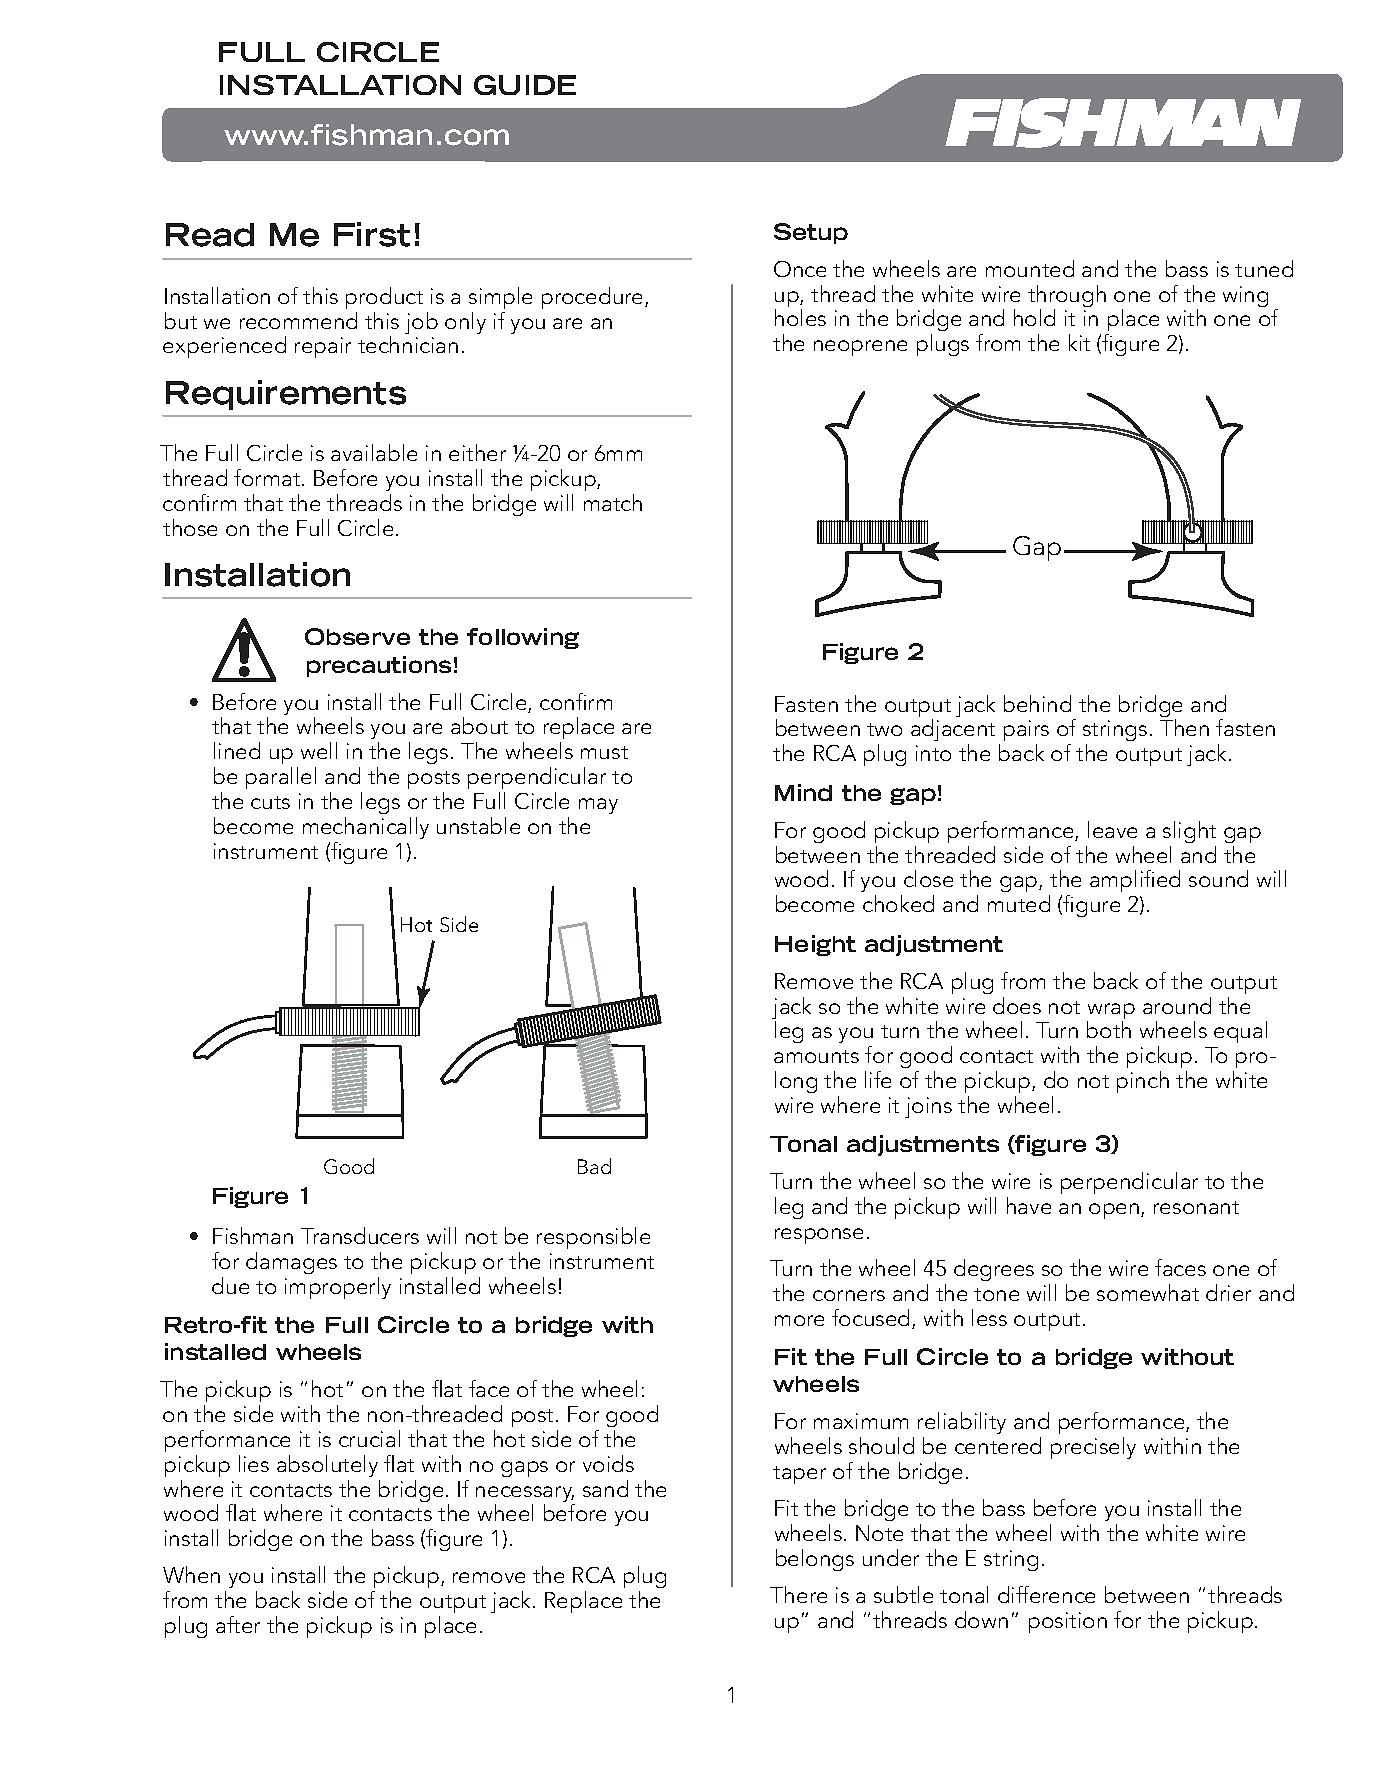 This screenshot has height=1790, width=1383. I want to click on amounts, so click(816, 1056).
